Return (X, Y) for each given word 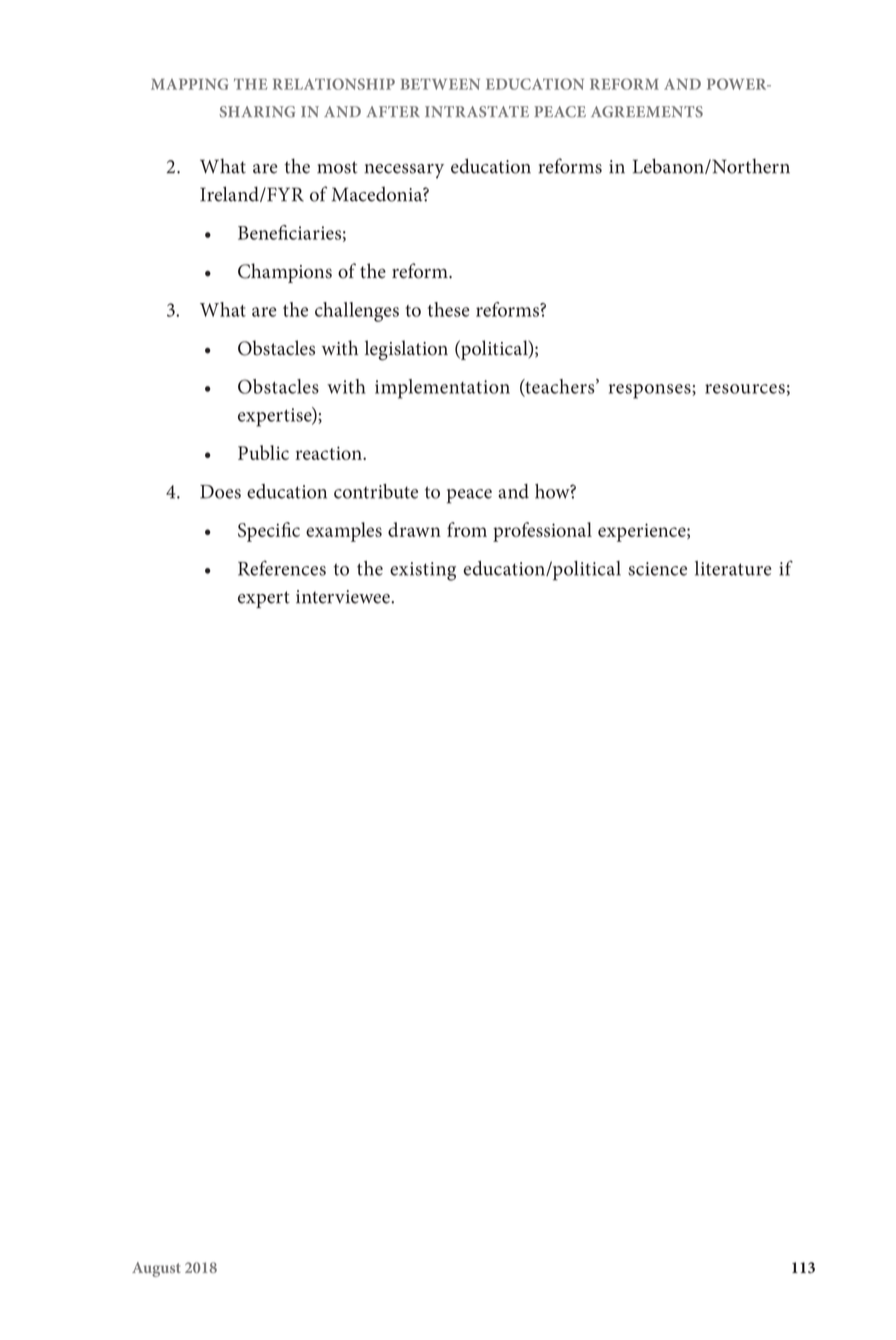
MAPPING (189, 84)
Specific (269, 532)
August (156, 1269)
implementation (442, 389)
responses (651, 391)
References (282, 568)
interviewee (344, 597)
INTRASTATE (477, 112)
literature (733, 568)
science (657, 569)
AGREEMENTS (647, 112)
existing (423, 571)
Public (263, 452)
